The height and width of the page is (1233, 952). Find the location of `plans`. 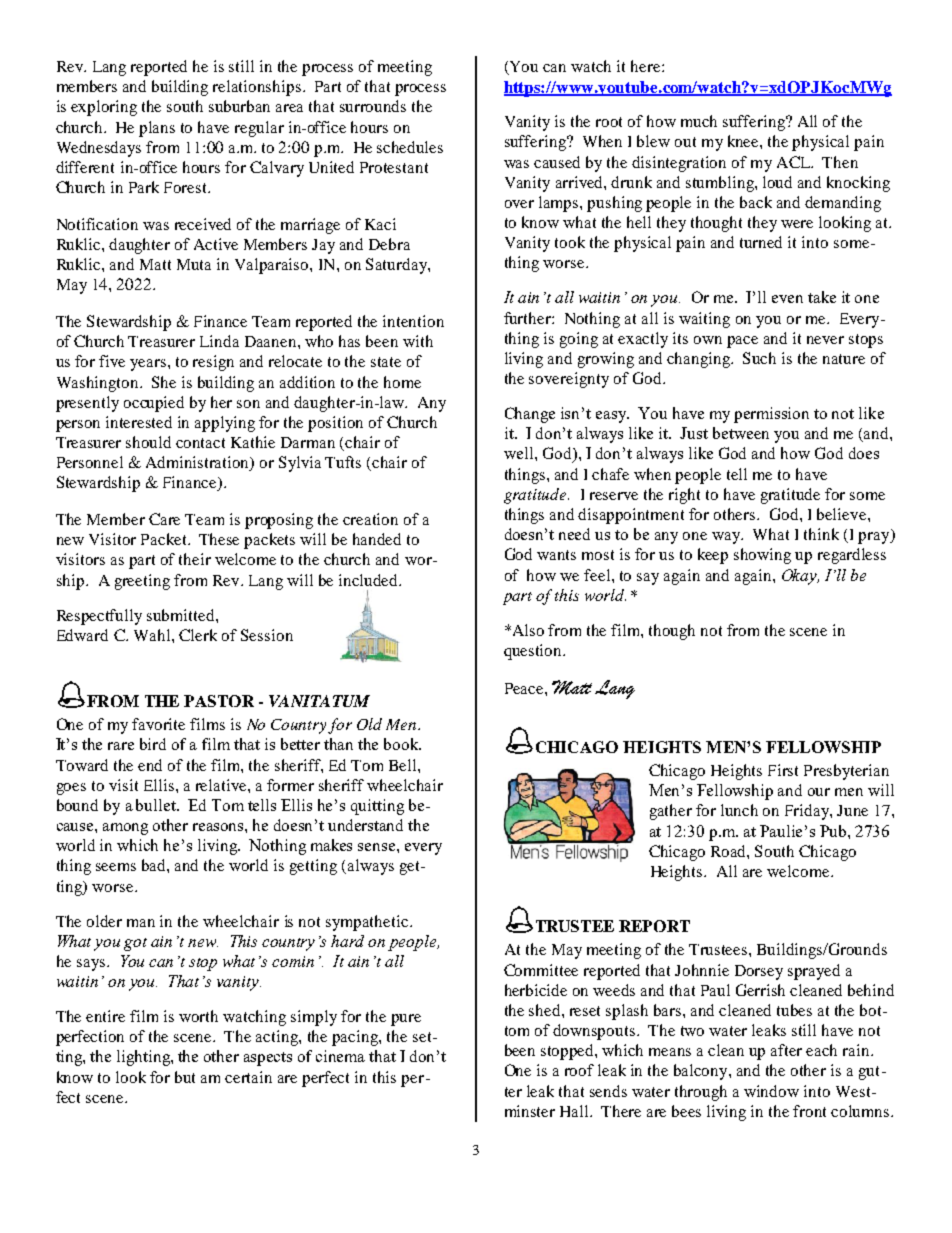

plans is located at coordinates (157, 129).
